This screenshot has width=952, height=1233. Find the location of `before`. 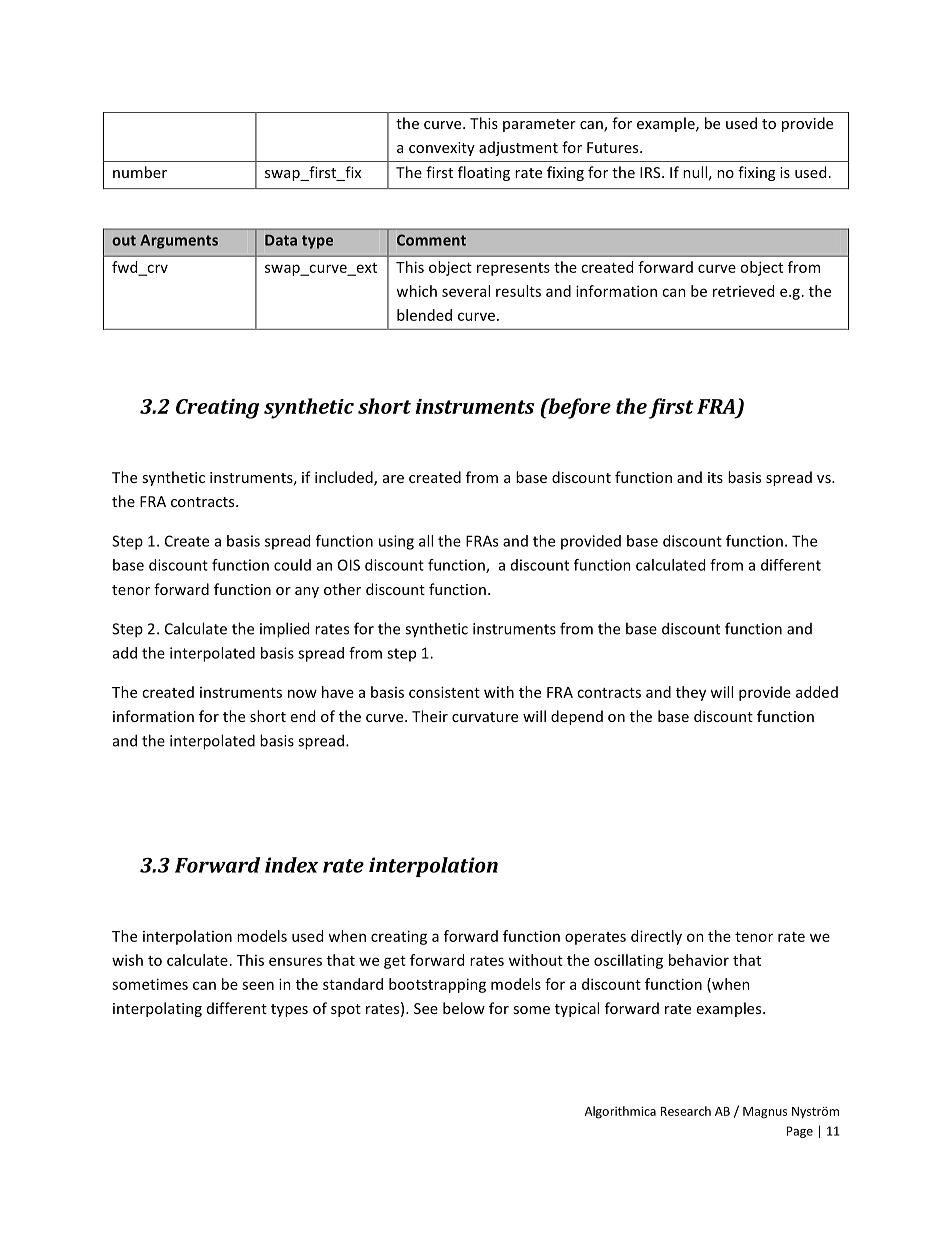

before is located at coordinates (578, 408).
